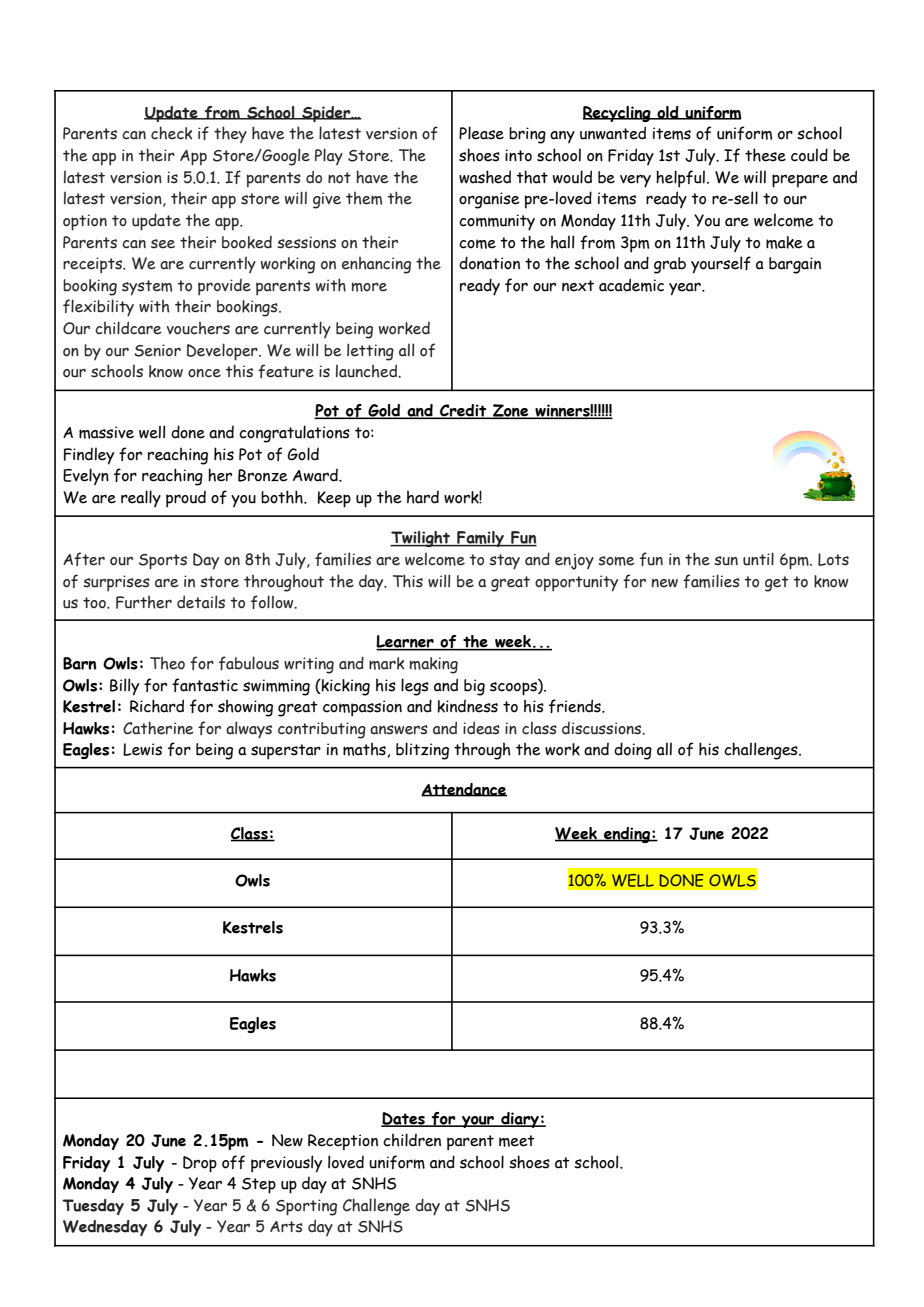 The width and height of the screenshot is (924, 1307). Describe the element at coordinates (795, 265) in the screenshot. I see `bargain` at that location.
